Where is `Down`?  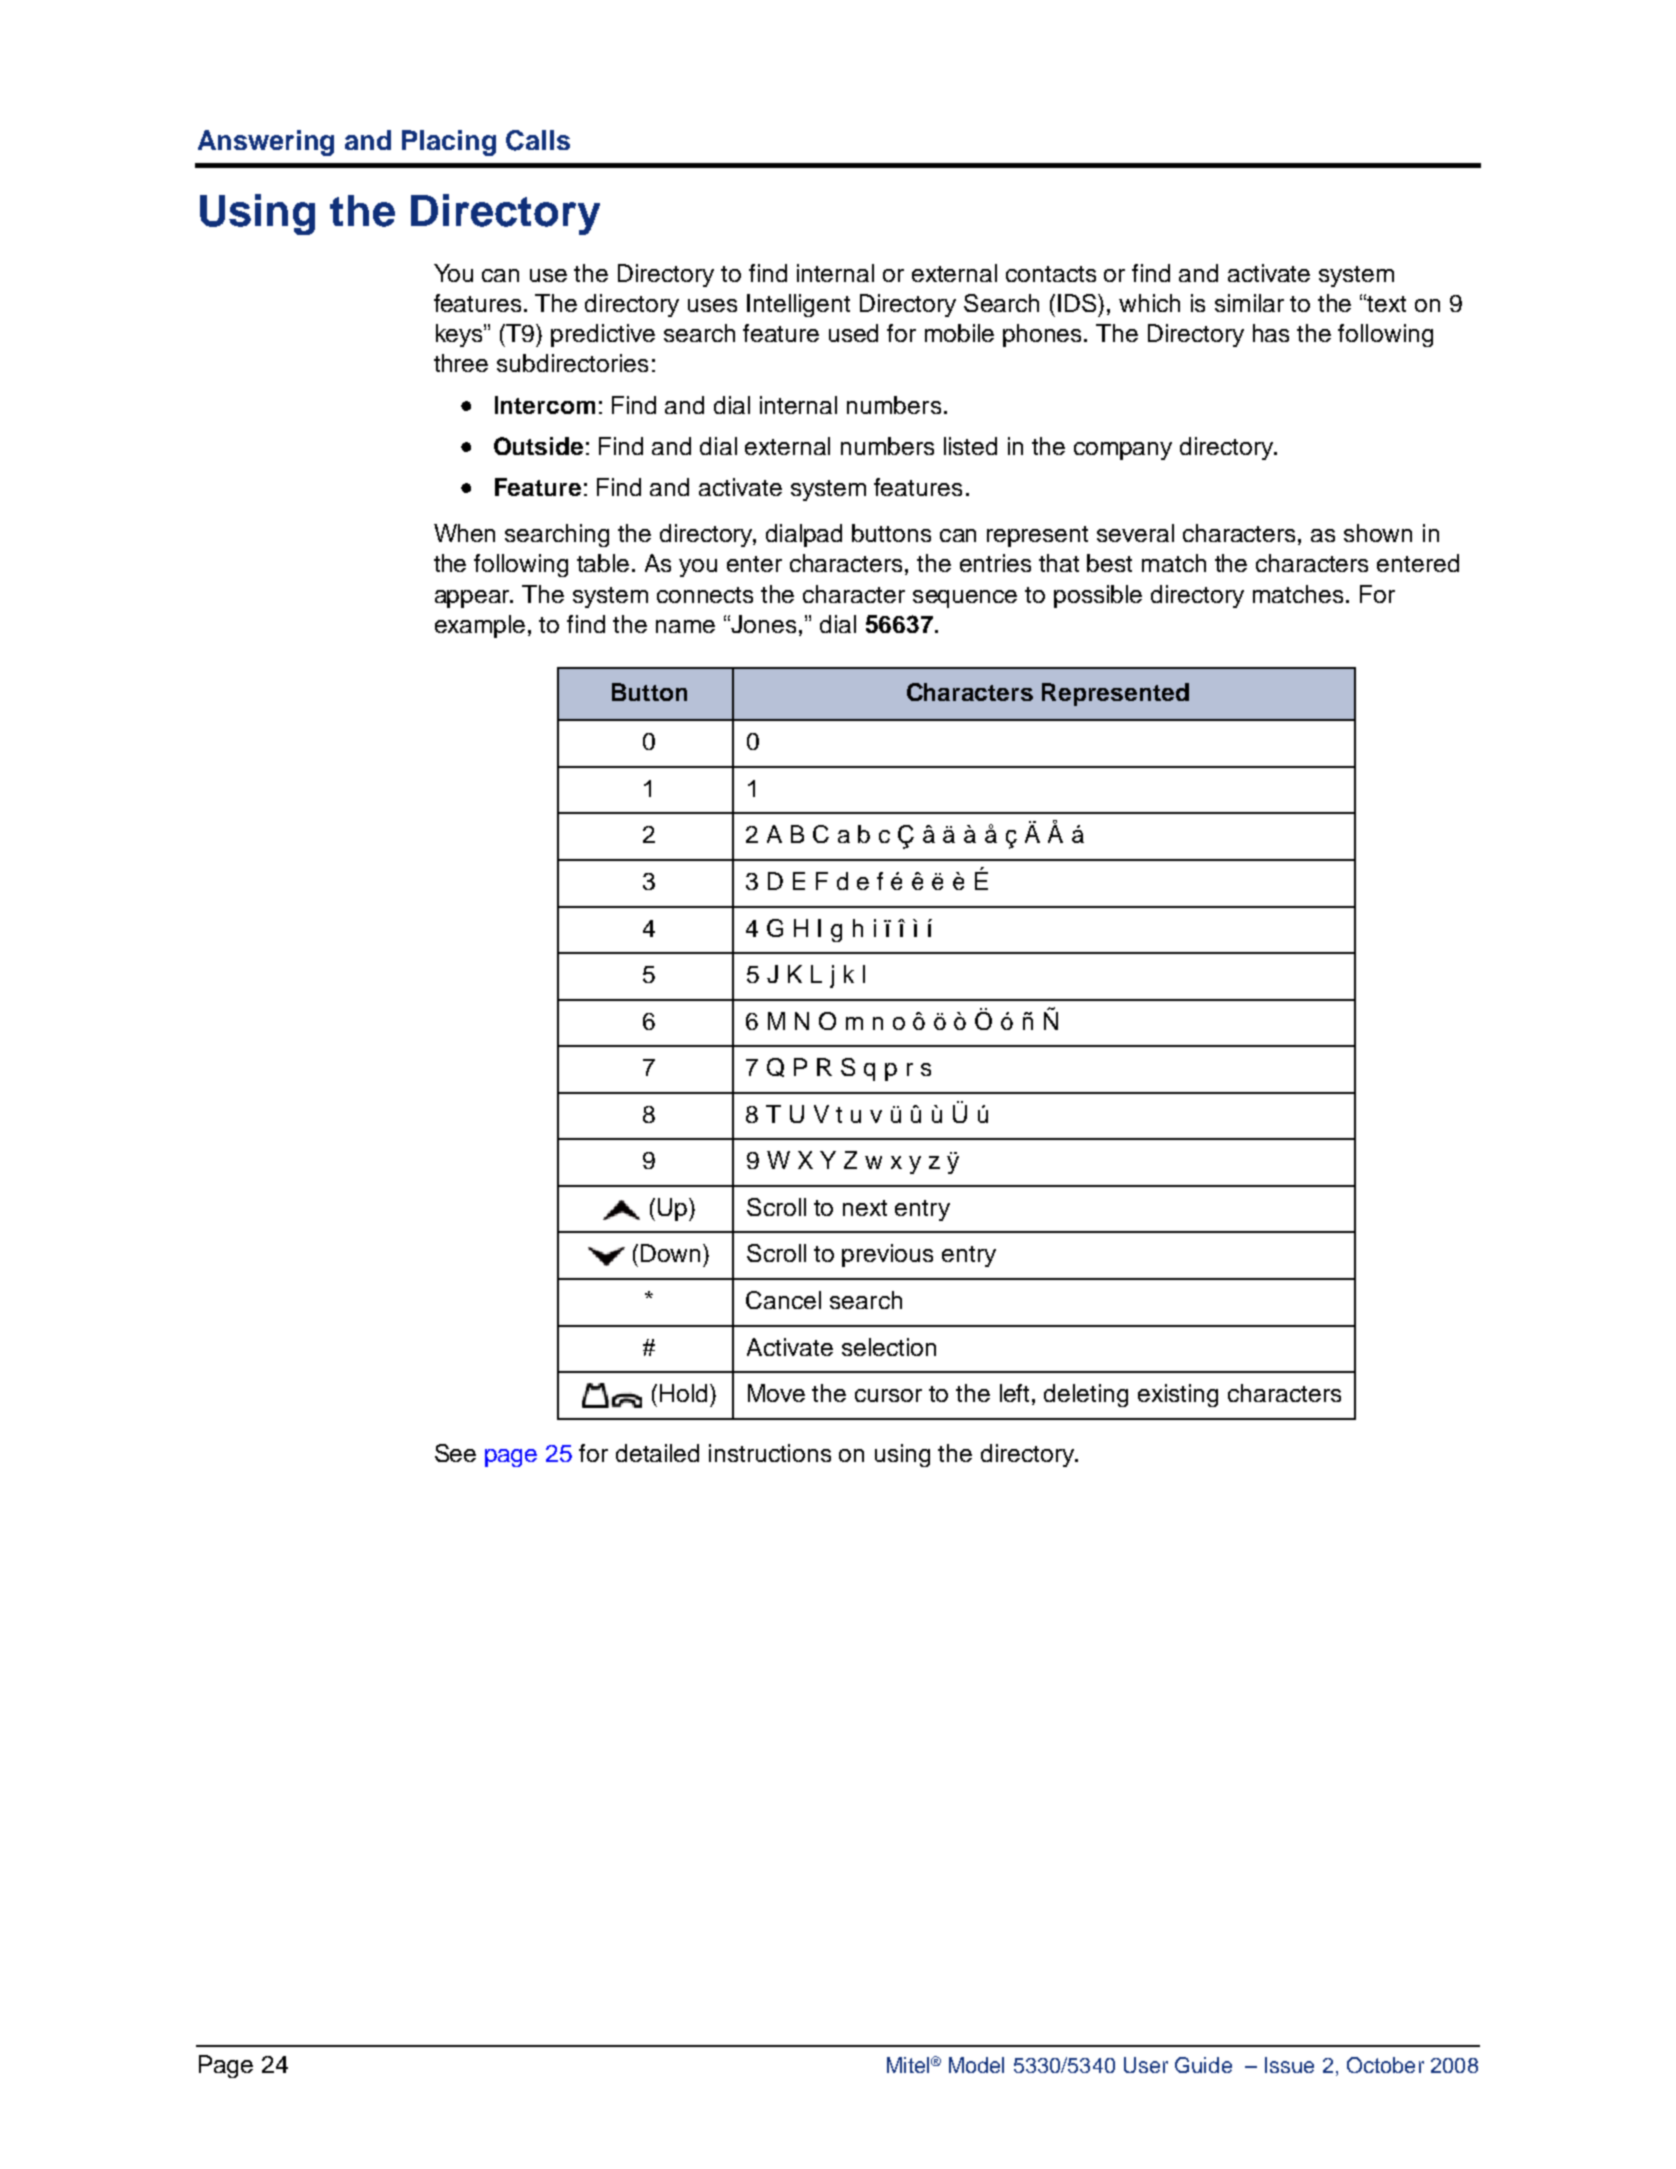 Down is located at coordinates (672, 1253).
